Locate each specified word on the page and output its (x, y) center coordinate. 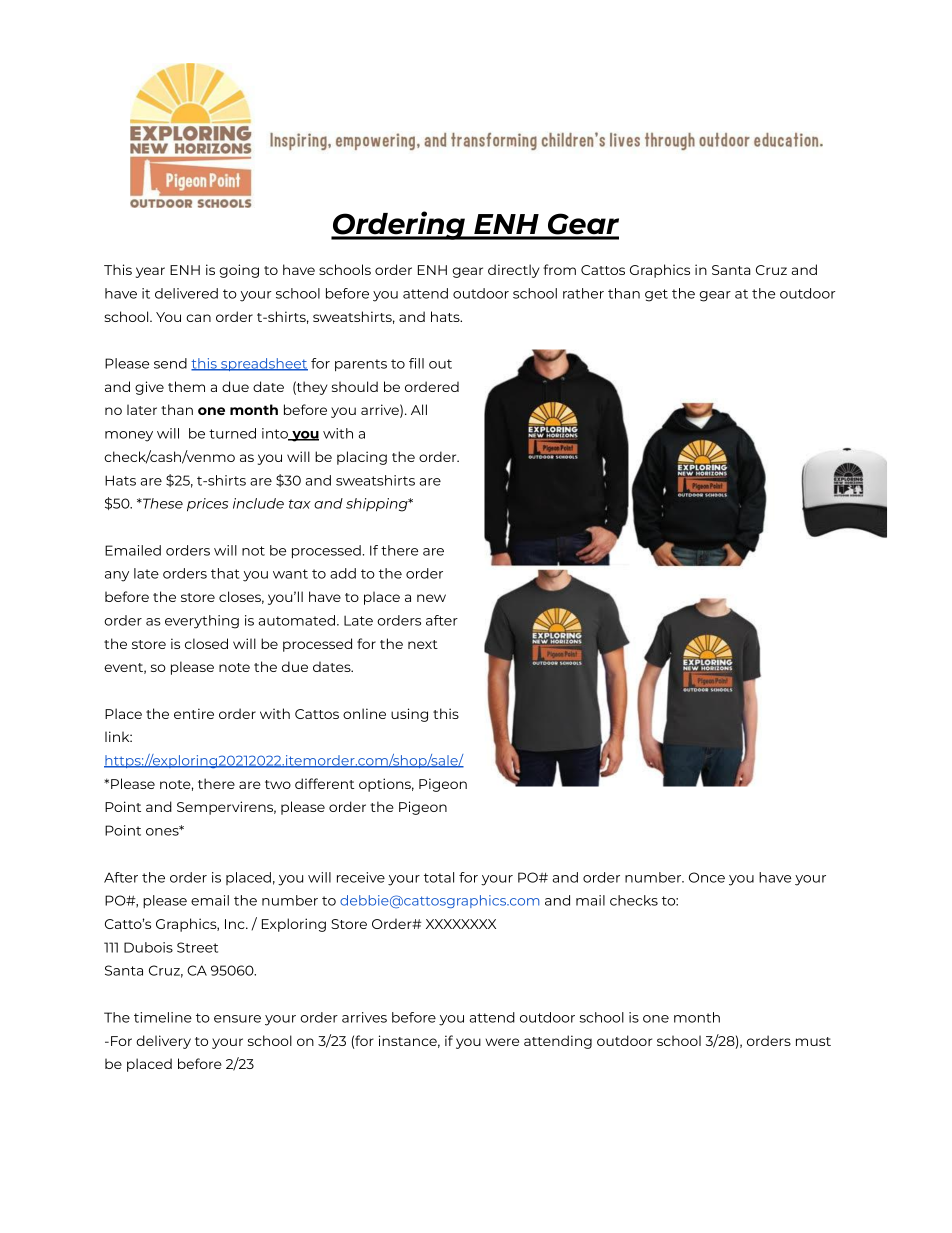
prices (207, 505)
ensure (237, 1019)
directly (513, 271)
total (439, 877)
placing (362, 458)
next (423, 644)
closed (206, 643)
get (656, 295)
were (502, 1042)
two (278, 784)
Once (707, 877)
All (419, 409)
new (431, 598)
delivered (186, 293)
